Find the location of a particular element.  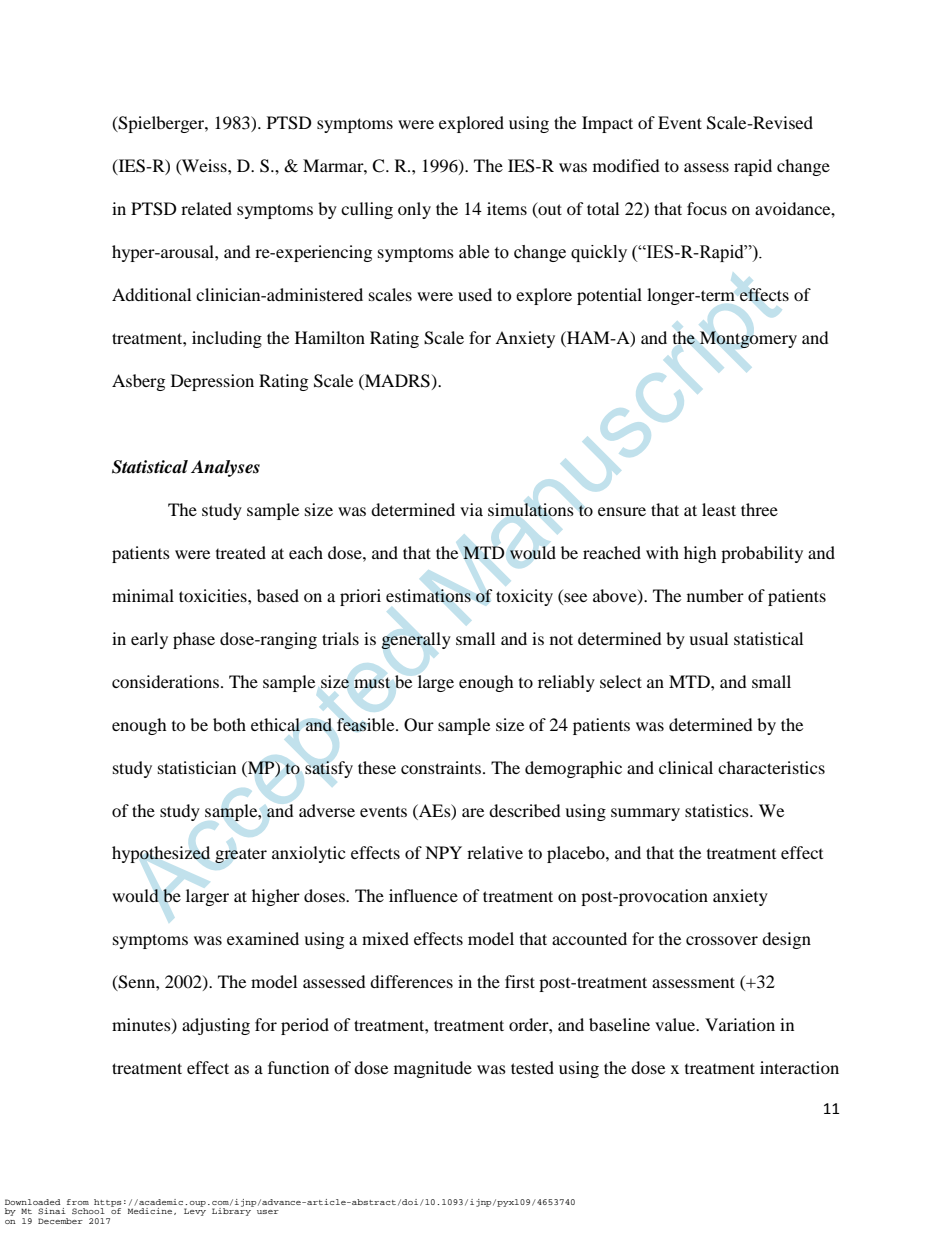

Montgomery is located at coordinates (748, 339).
